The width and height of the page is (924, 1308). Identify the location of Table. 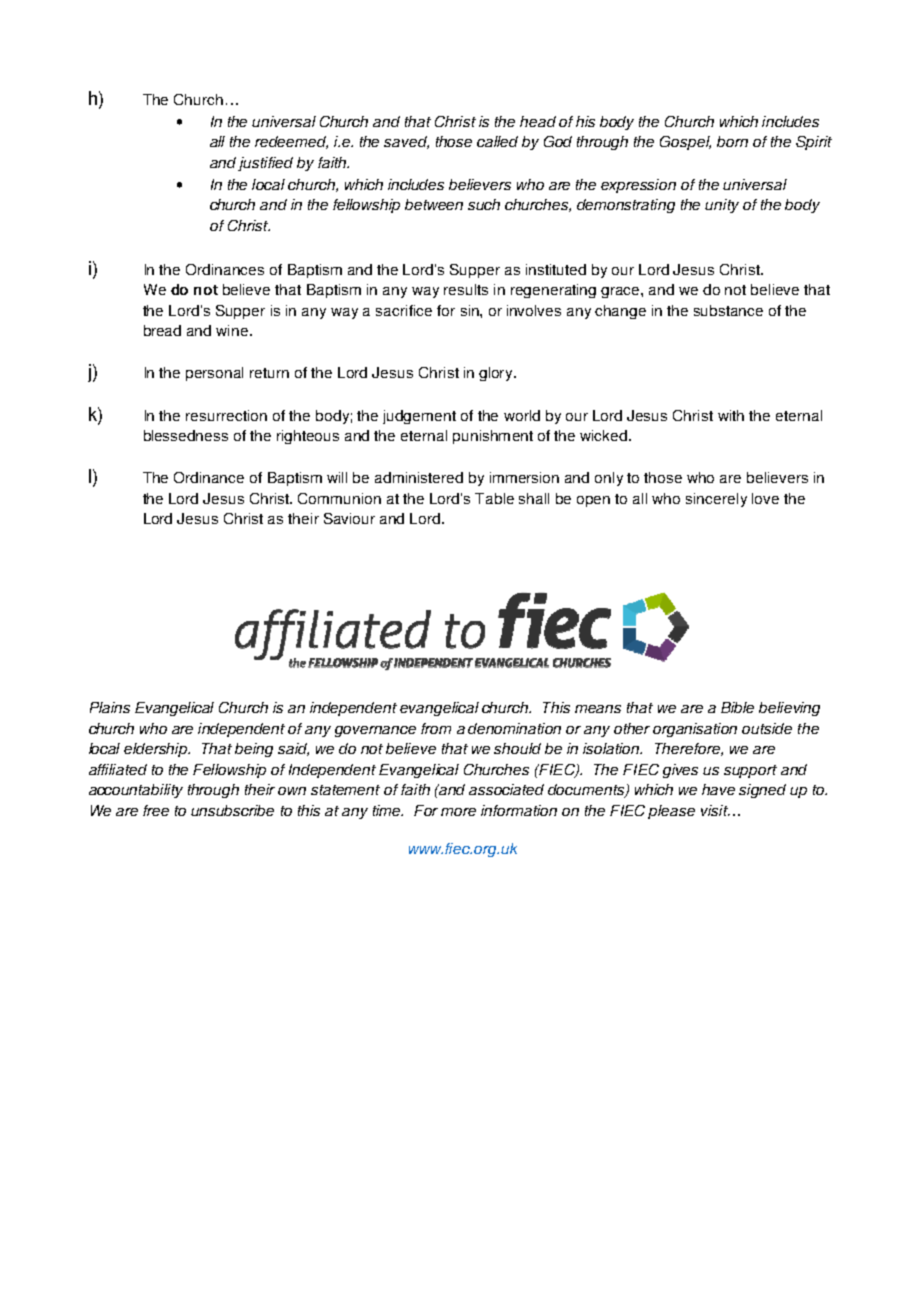
(494, 498).
